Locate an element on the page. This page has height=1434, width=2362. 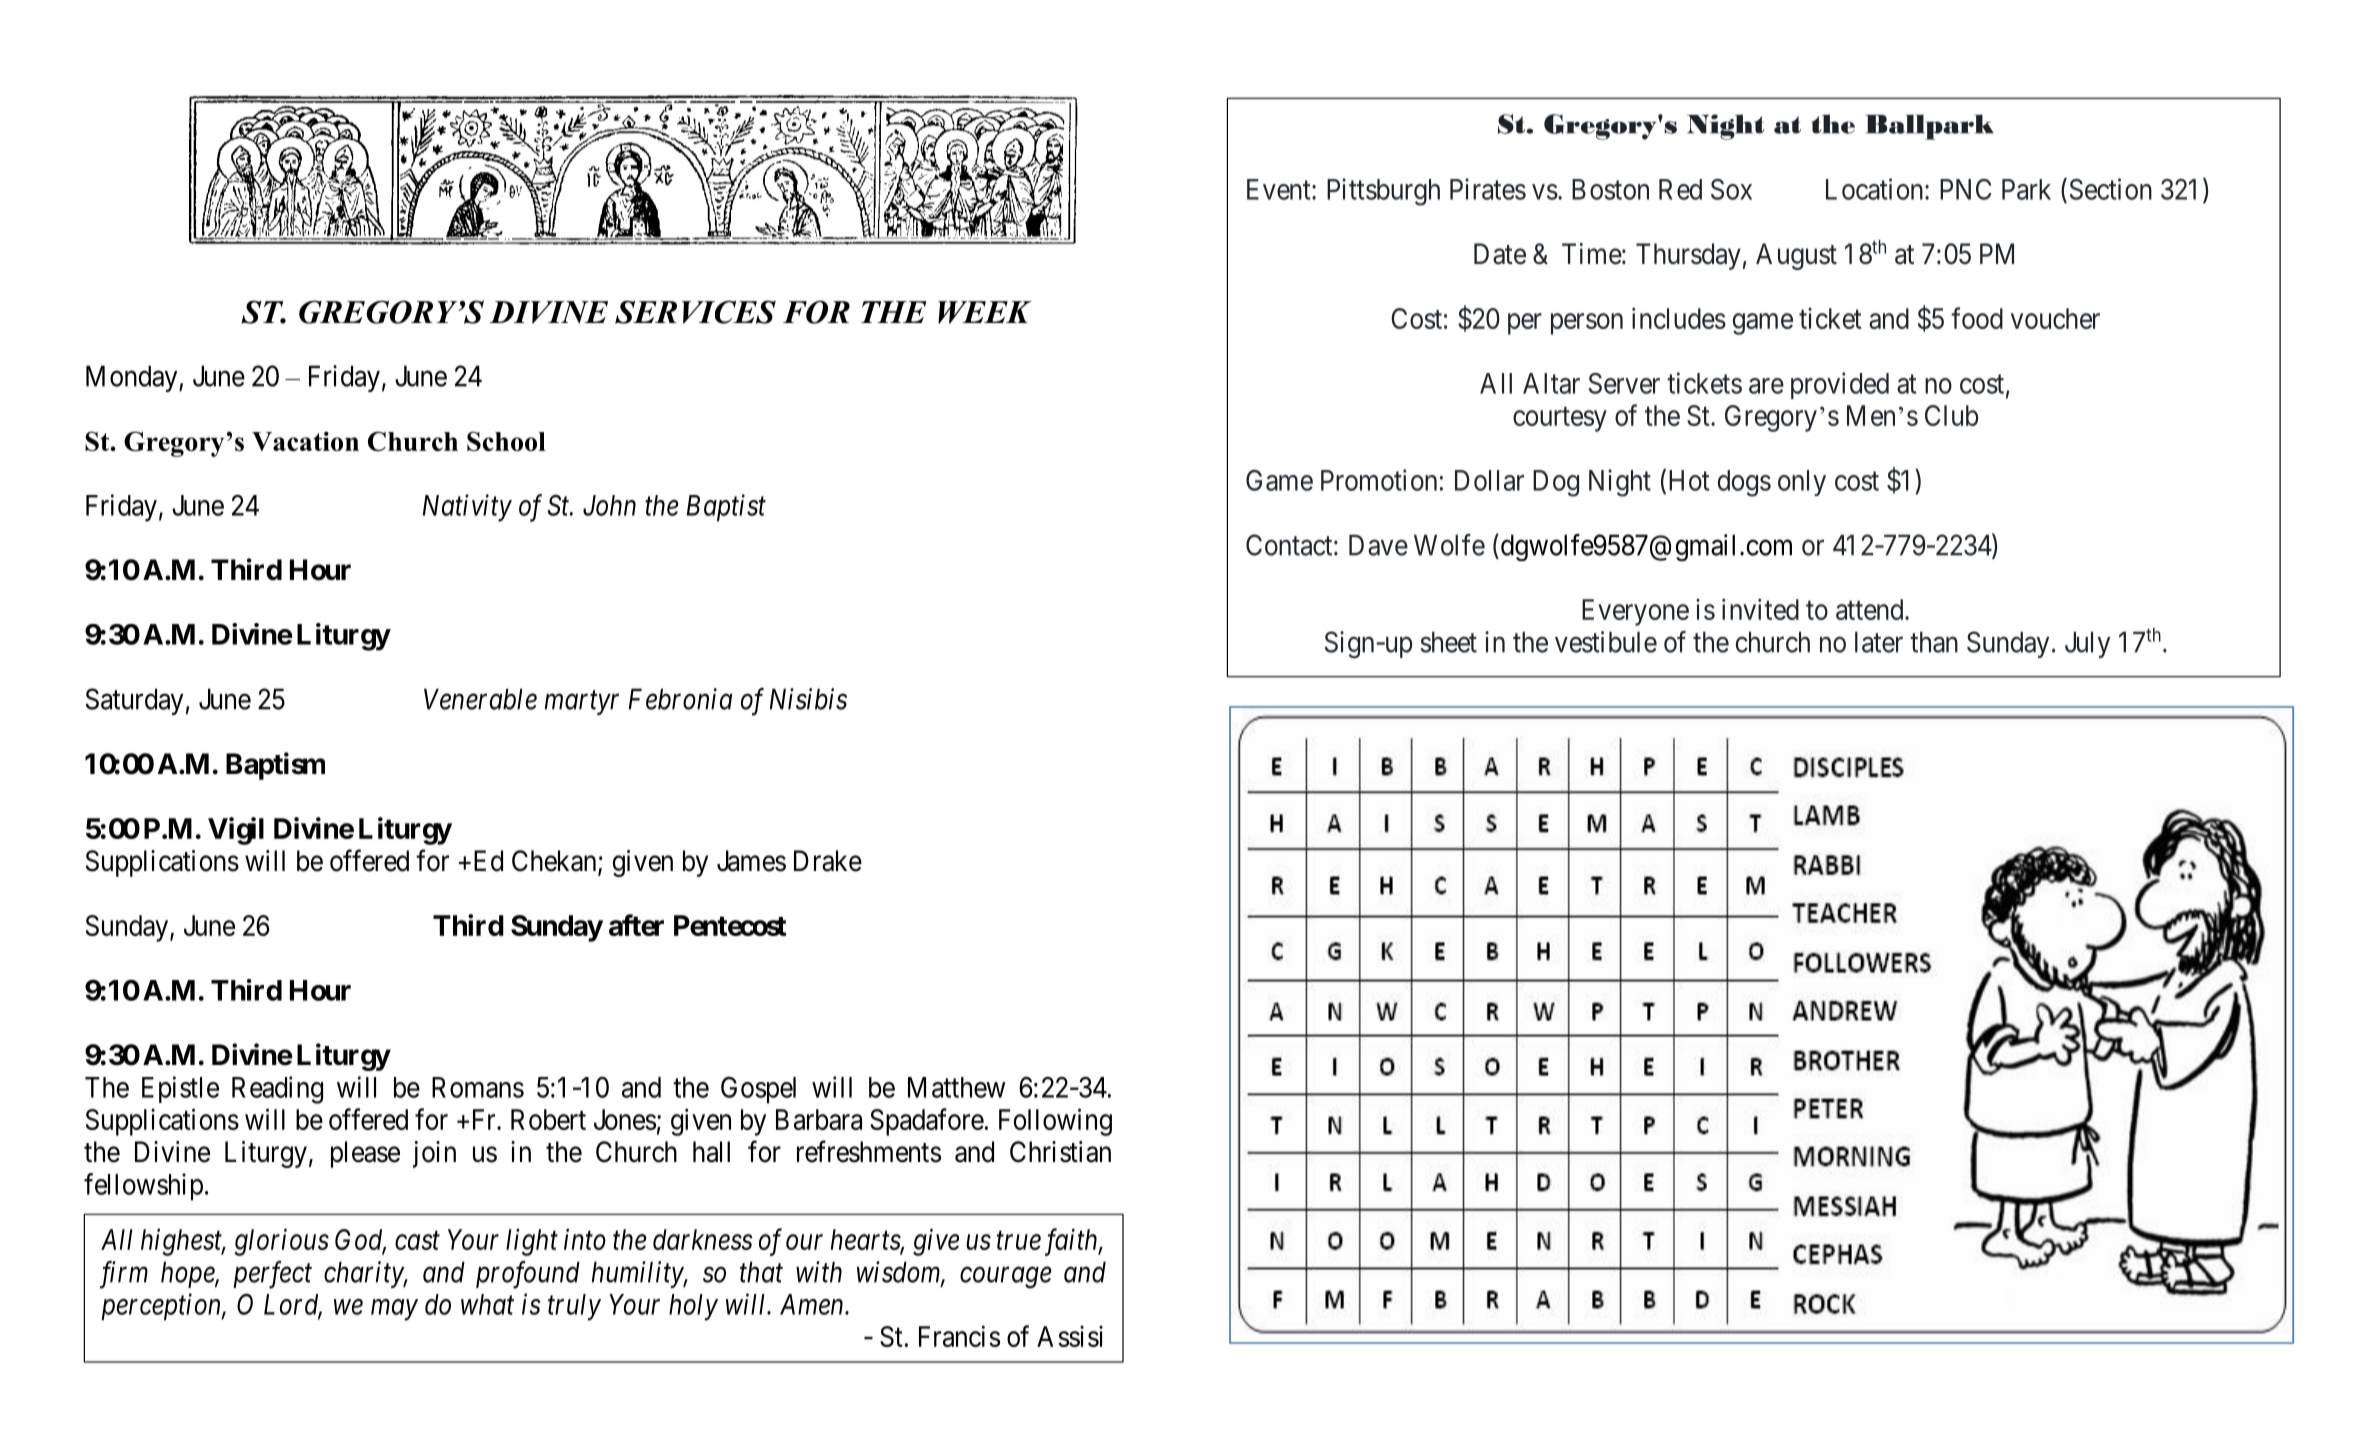
SERVICES is located at coordinates (695, 312).
